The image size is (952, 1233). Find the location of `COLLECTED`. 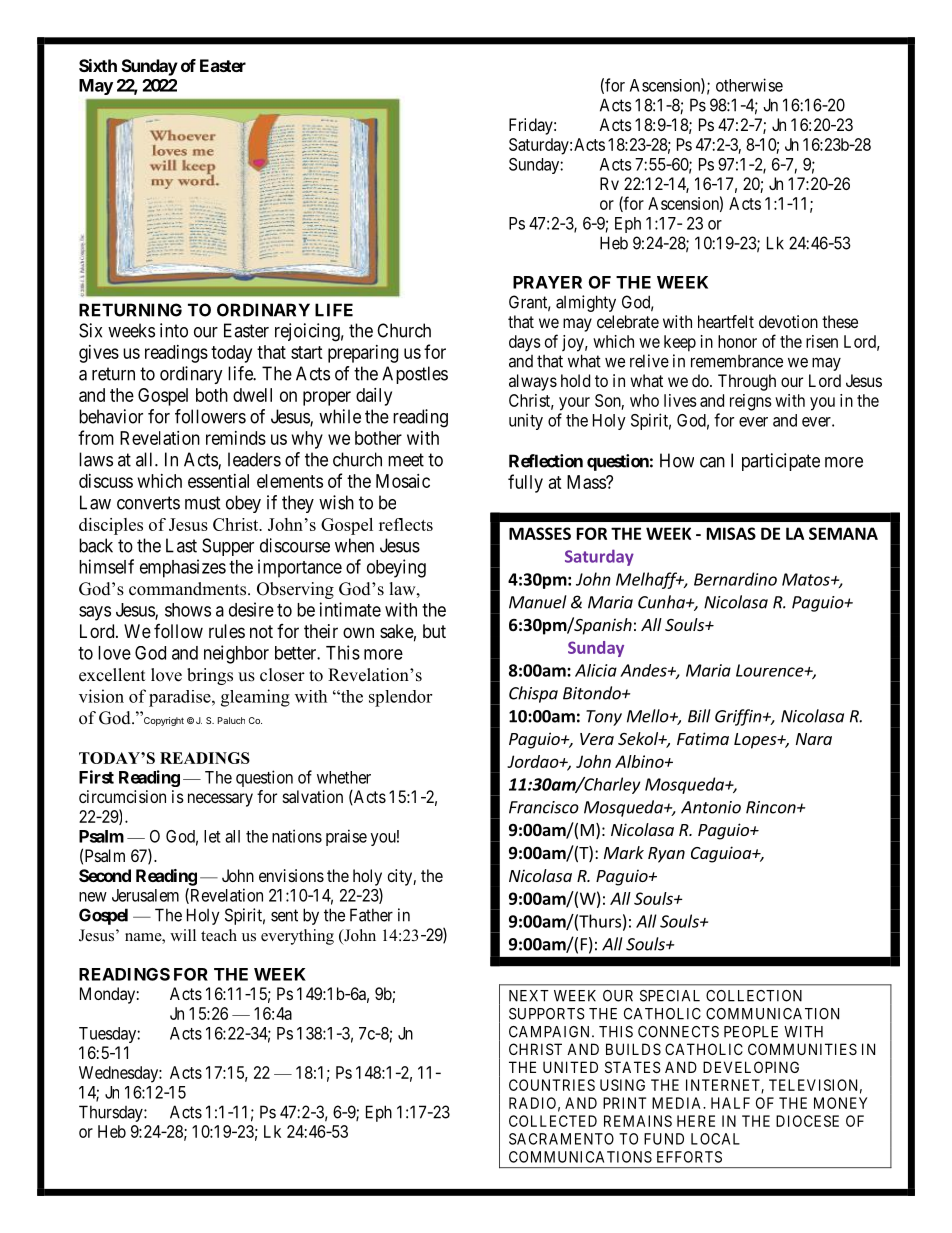

COLLECTED is located at coordinates (553, 1121).
